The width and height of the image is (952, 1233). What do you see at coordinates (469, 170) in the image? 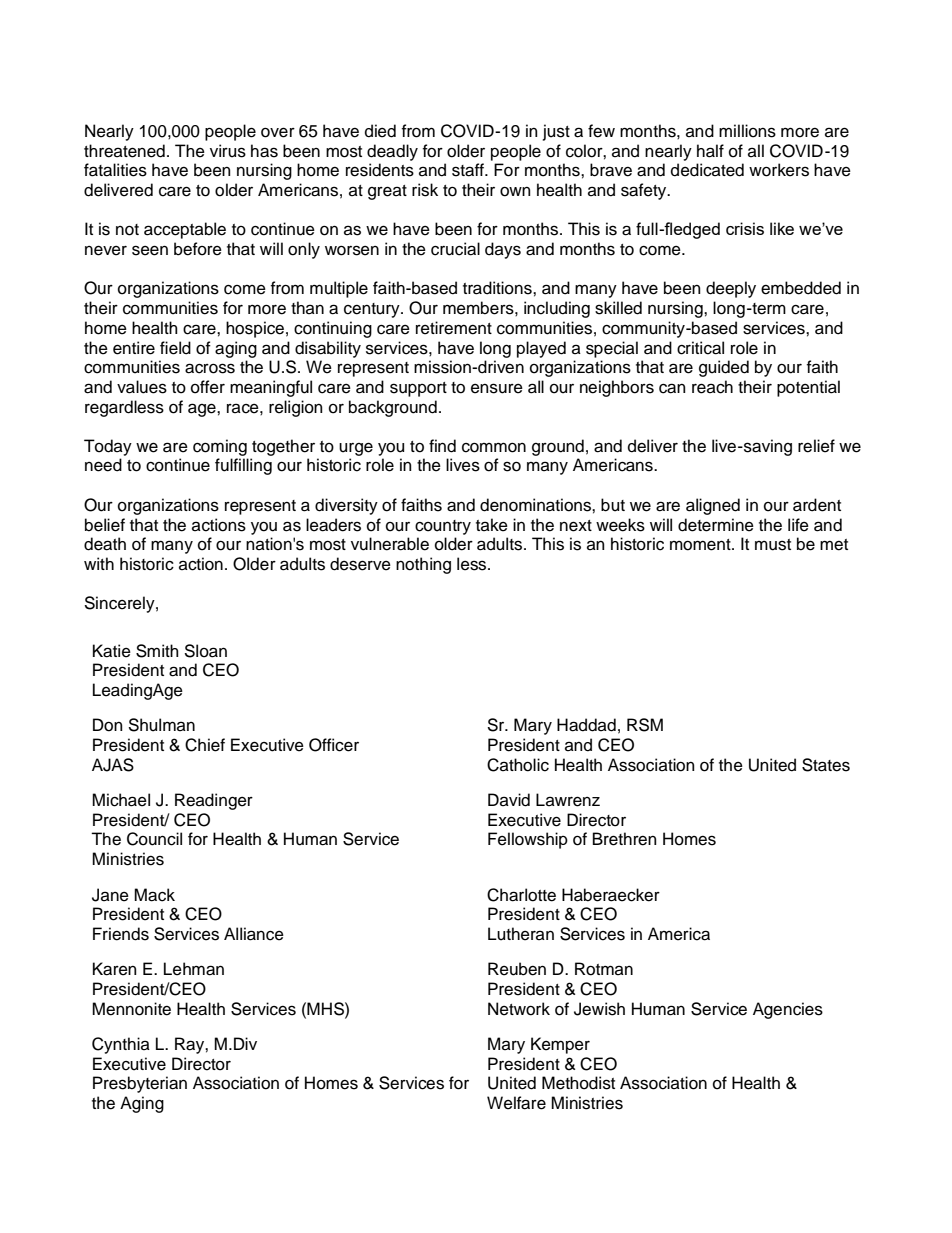
I see `staff` at bounding box center [469, 170].
